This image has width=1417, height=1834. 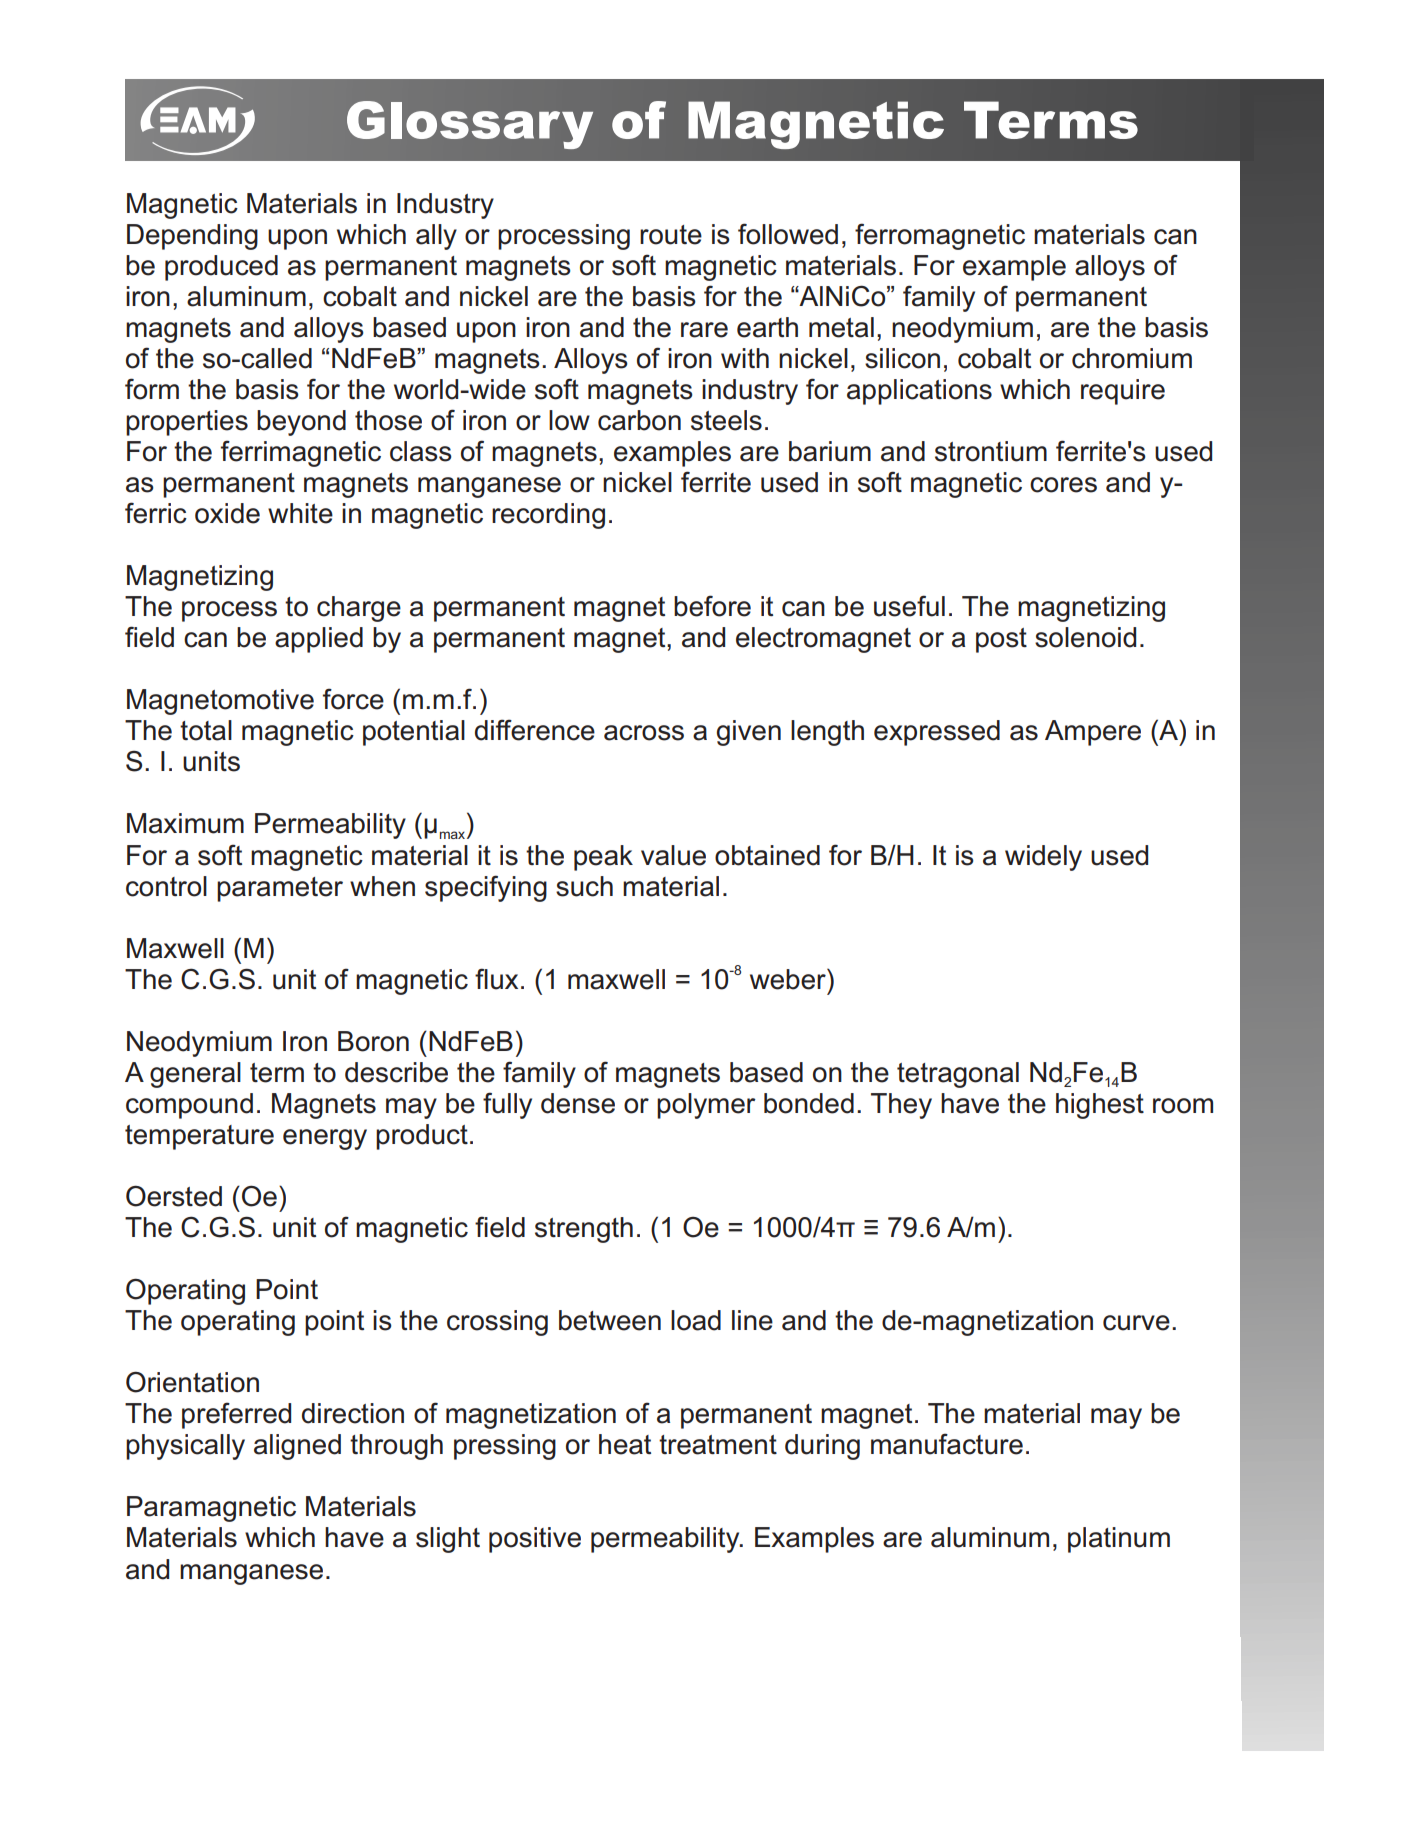 I want to click on solenoid, so click(x=1085, y=637).
